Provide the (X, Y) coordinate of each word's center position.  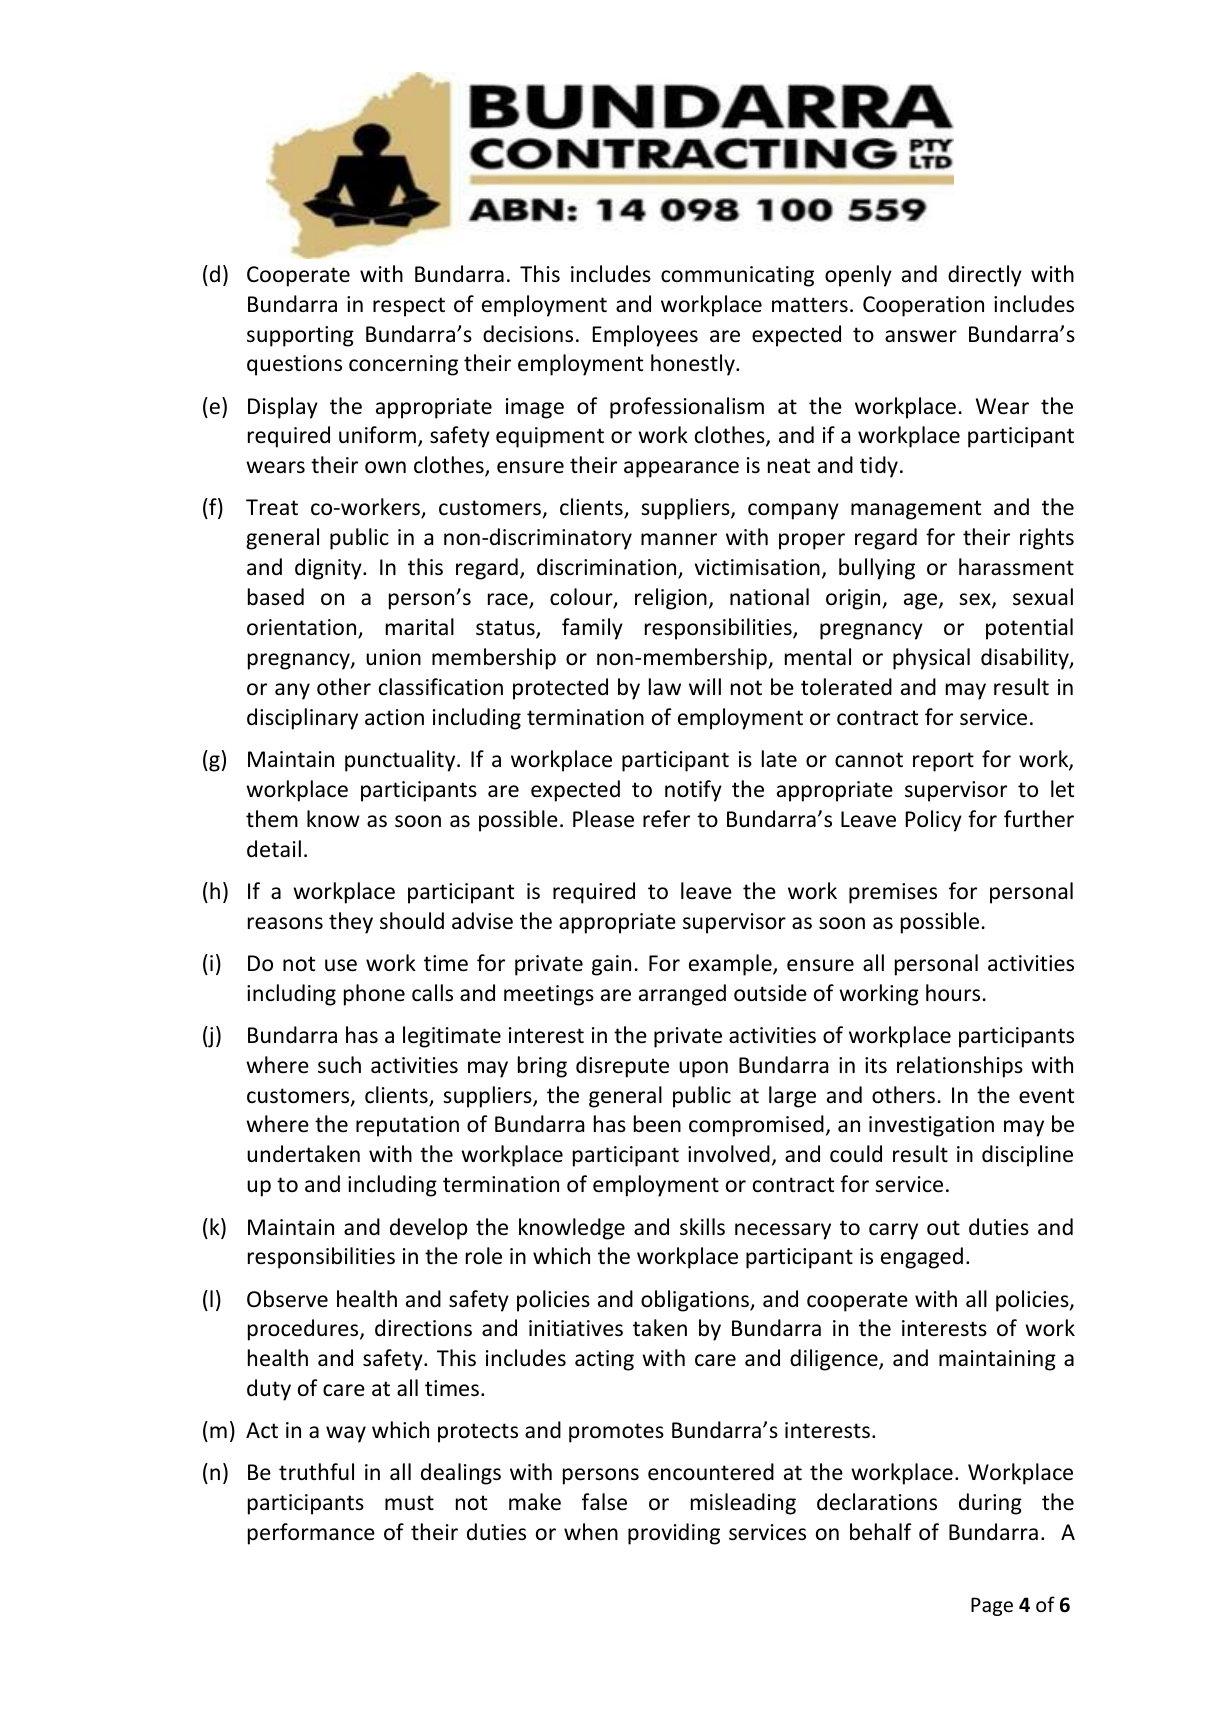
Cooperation (923, 306)
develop (429, 1229)
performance (311, 1534)
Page (992, 1606)
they (351, 923)
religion (671, 599)
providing (674, 1534)
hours (953, 993)
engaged (922, 1258)
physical (931, 659)
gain (611, 965)
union (393, 657)
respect (409, 307)
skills (702, 1227)
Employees (645, 336)
